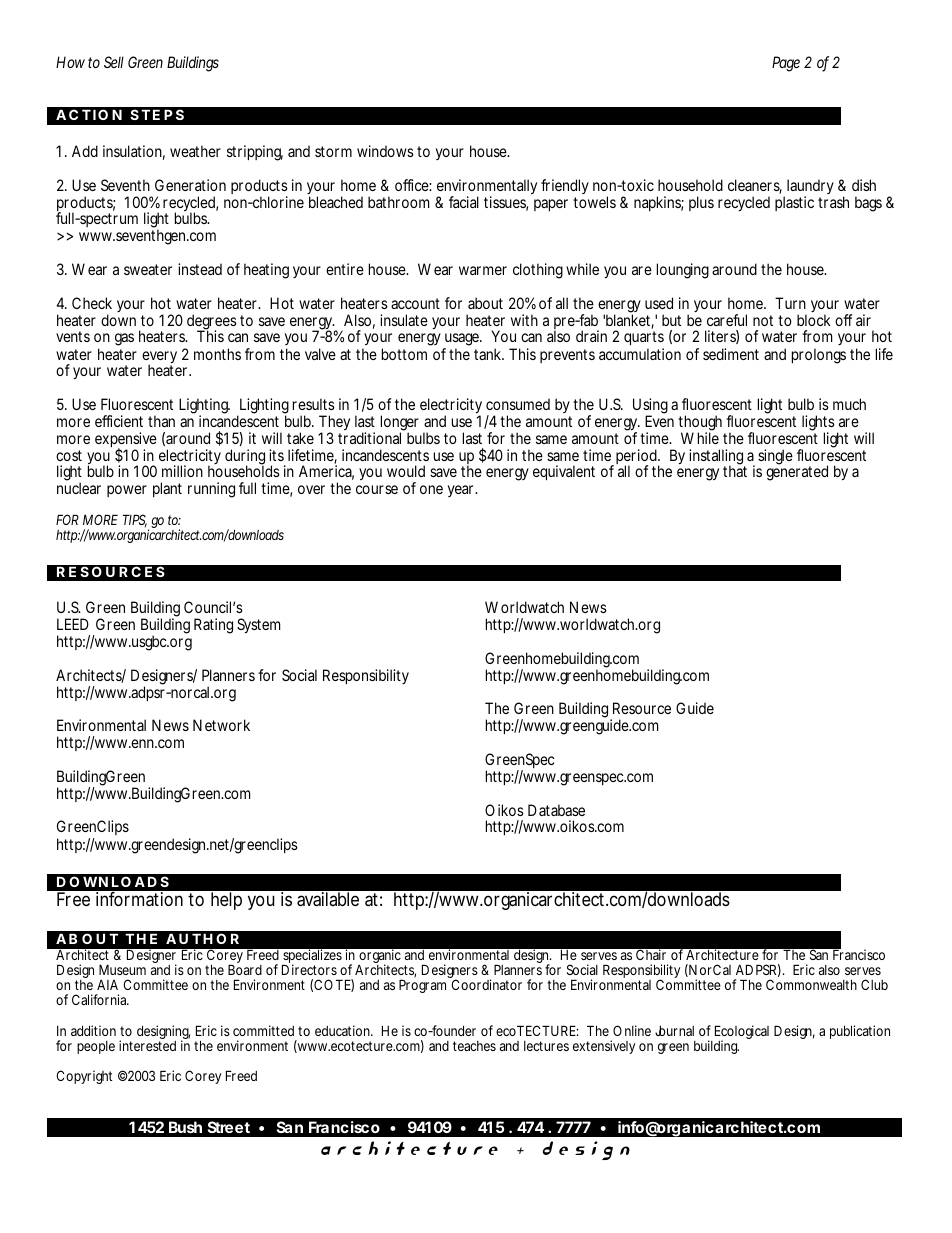 This screenshot has width=952, height=1233. I want to click on windows, so click(385, 151).
